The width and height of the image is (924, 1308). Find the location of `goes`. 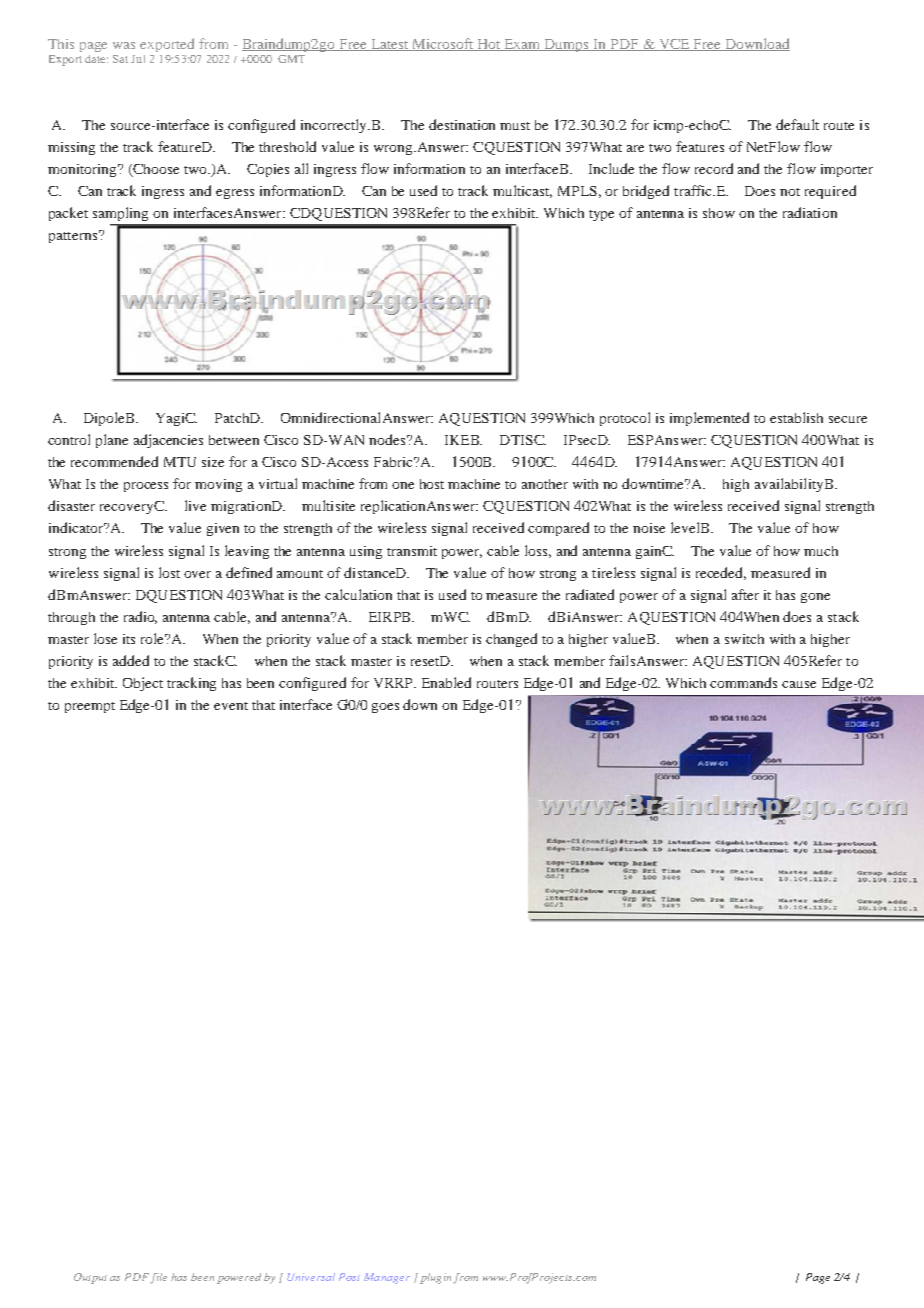

goes is located at coordinates (385, 708).
